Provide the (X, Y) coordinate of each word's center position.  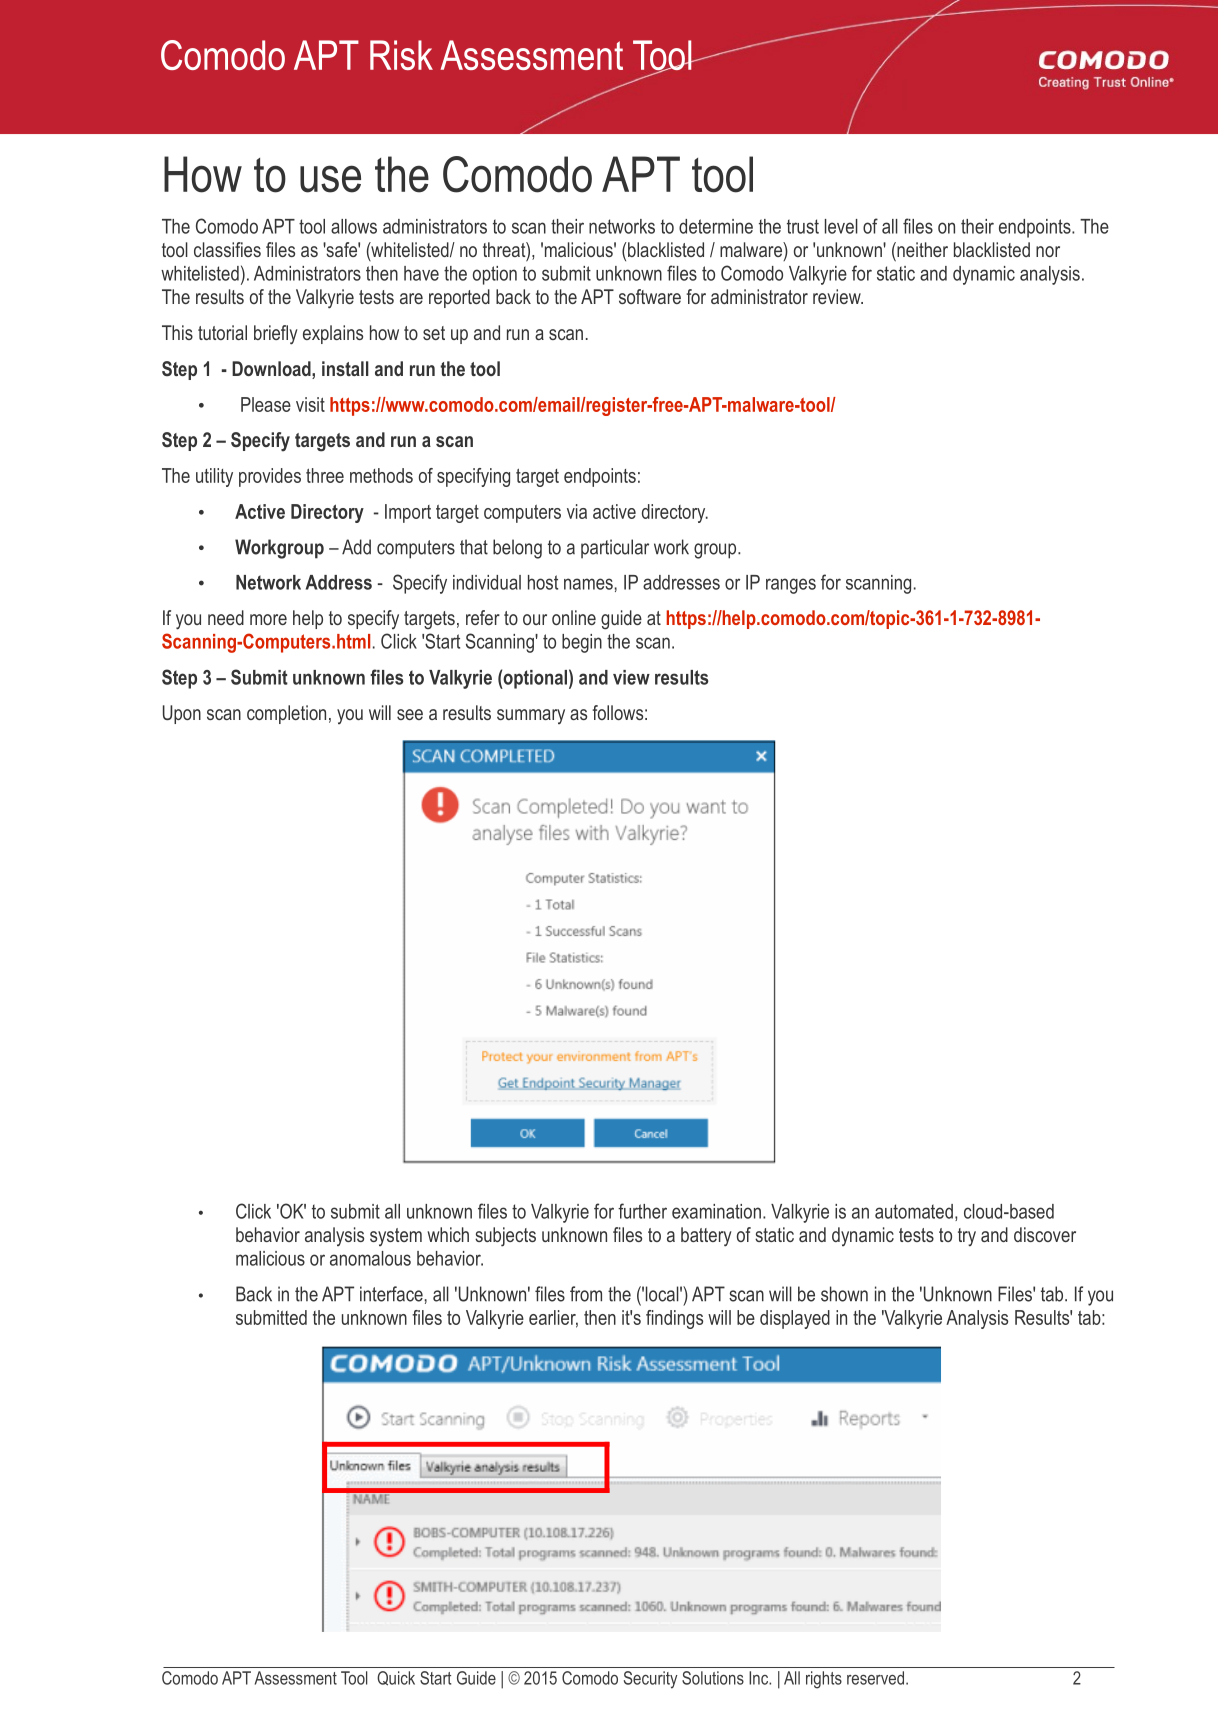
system (396, 1237)
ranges (791, 586)
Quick (396, 1678)
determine (716, 226)
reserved (875, 1678)
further (642, 1211)
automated (914, 1211)
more (268, 619)
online (574, 617)
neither (921, 249)
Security (651, 1680)
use (330, 179)
